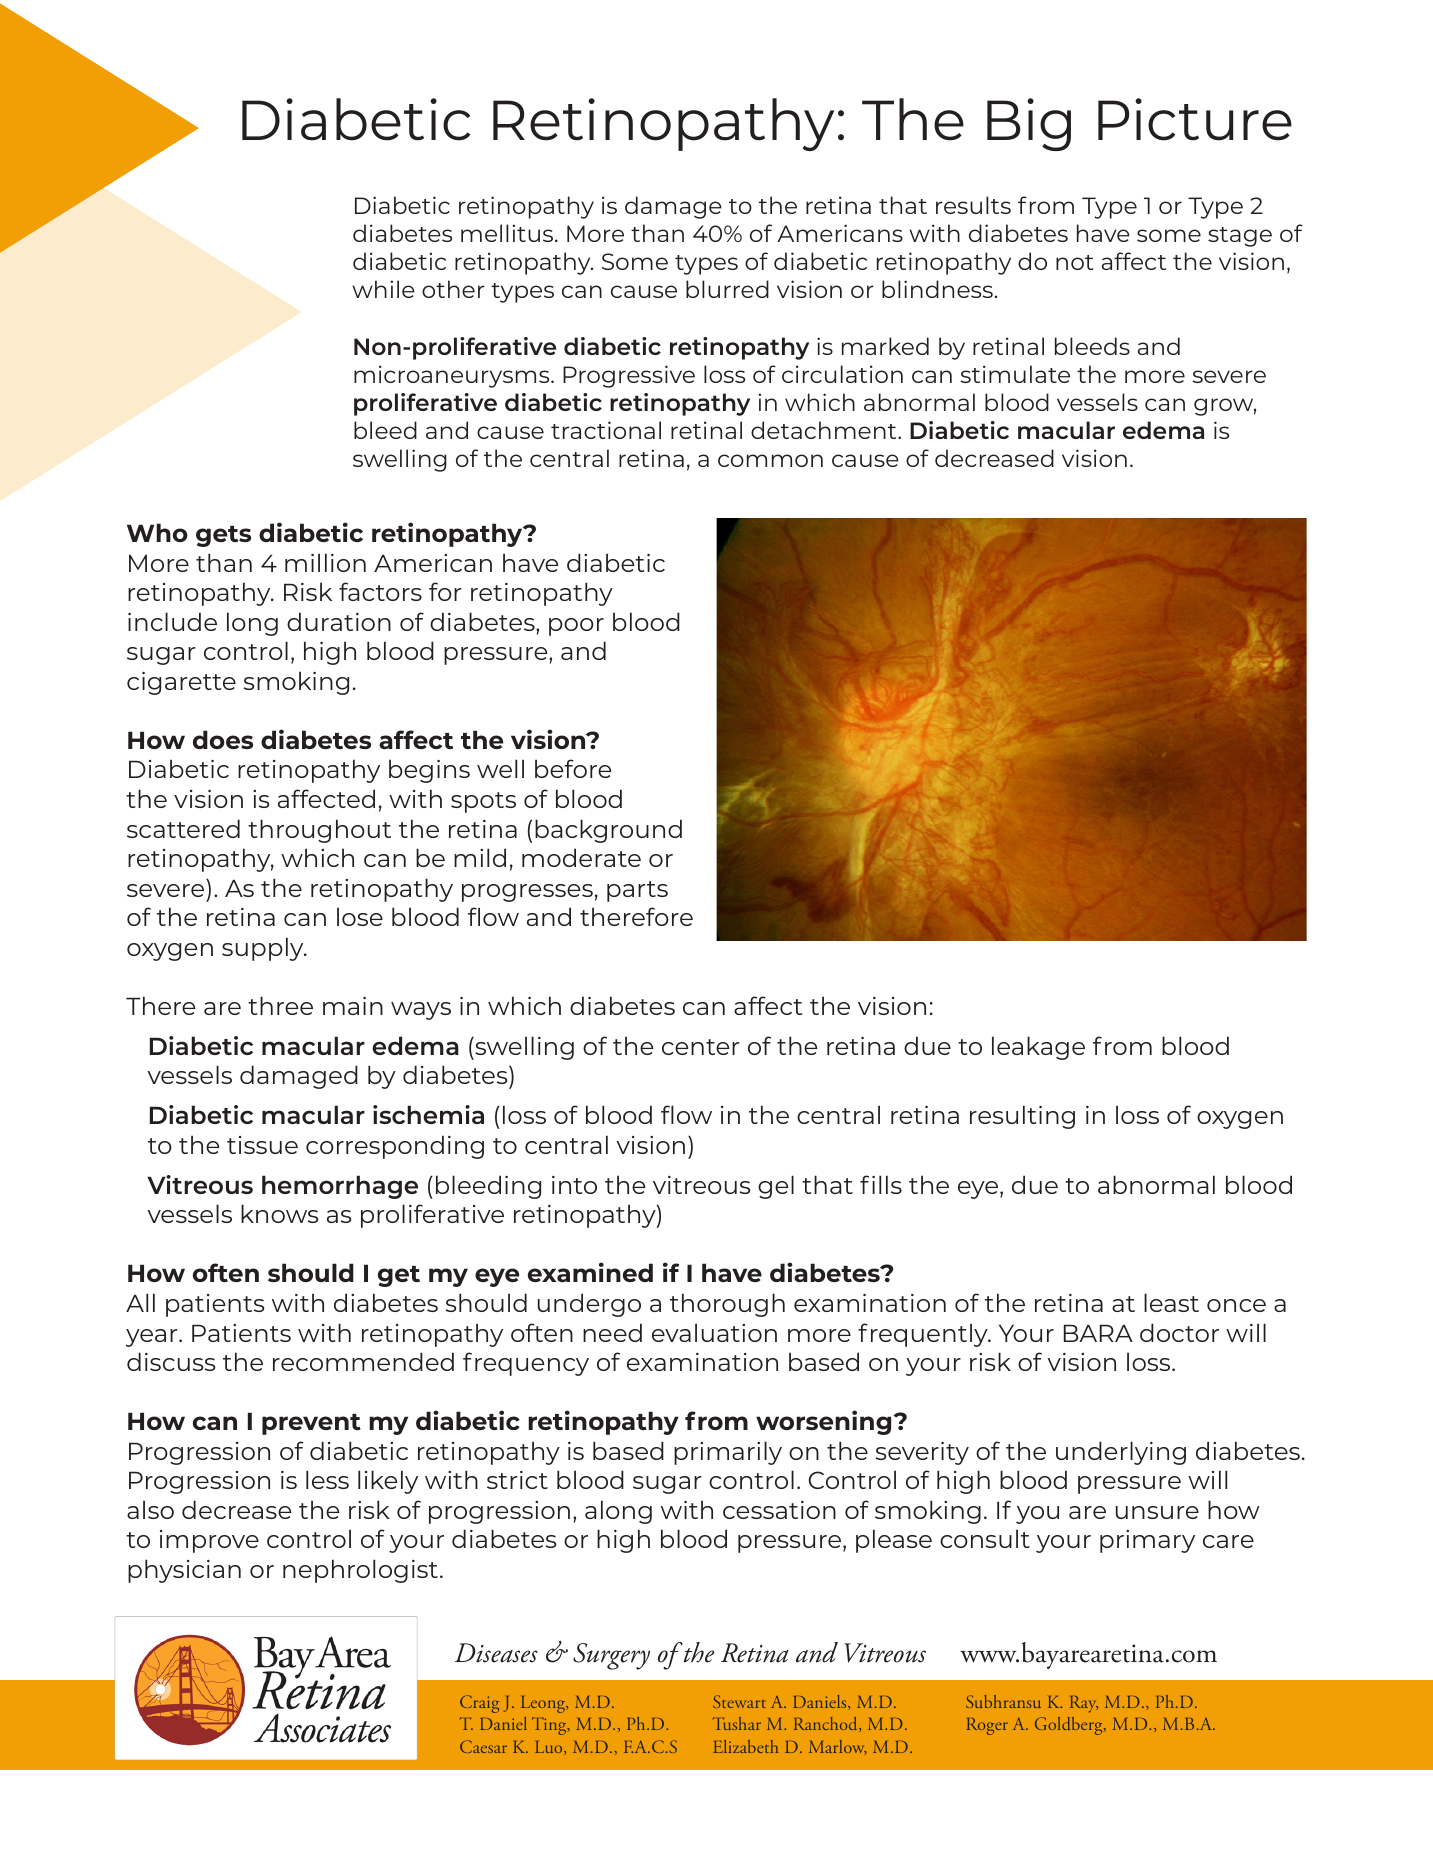 The width and height of the screenshot is (1433, 1854). I want to click on physician, so click(184, 1571).
